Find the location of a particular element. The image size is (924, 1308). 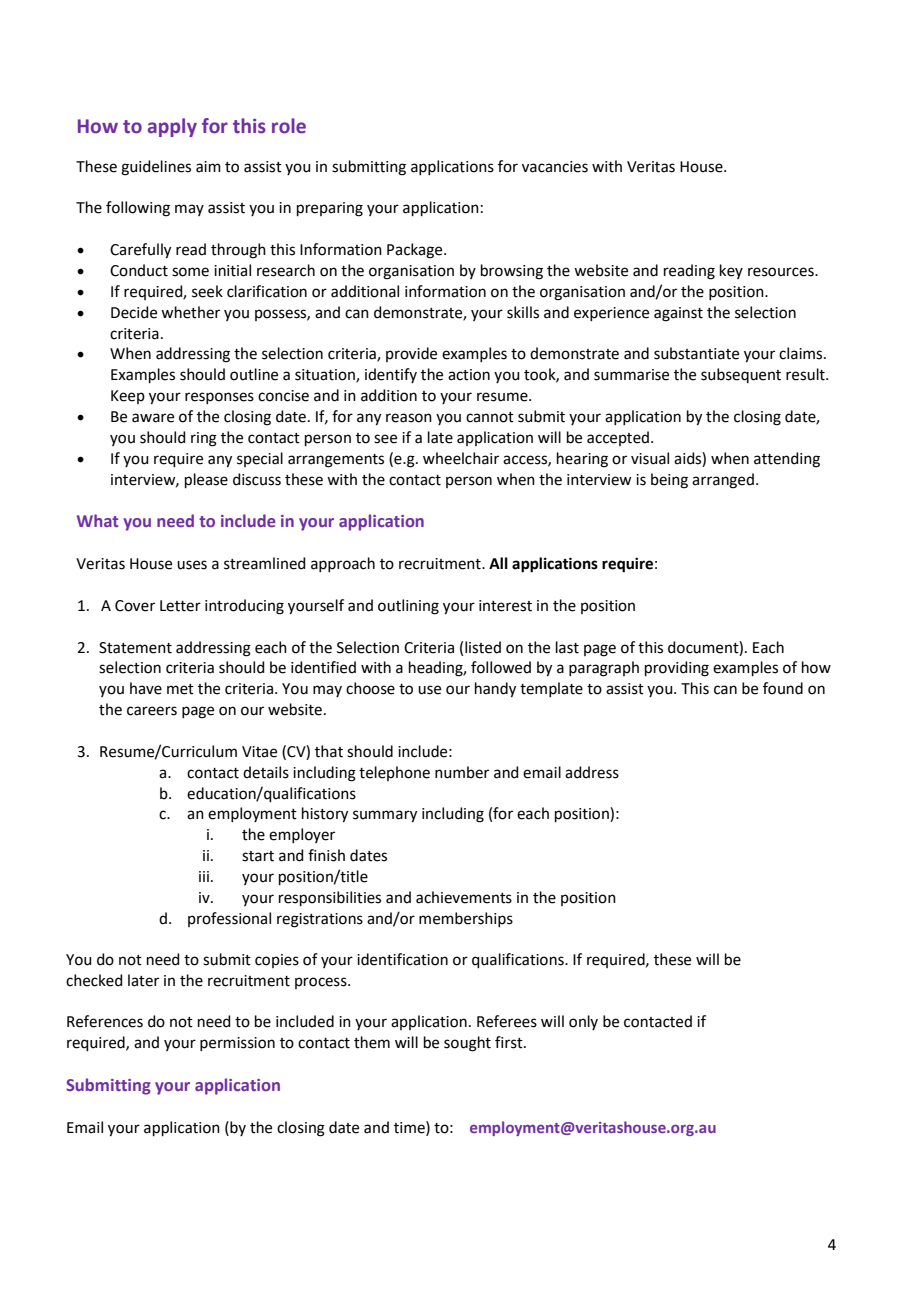

key is located at coordinates (731, 271).
